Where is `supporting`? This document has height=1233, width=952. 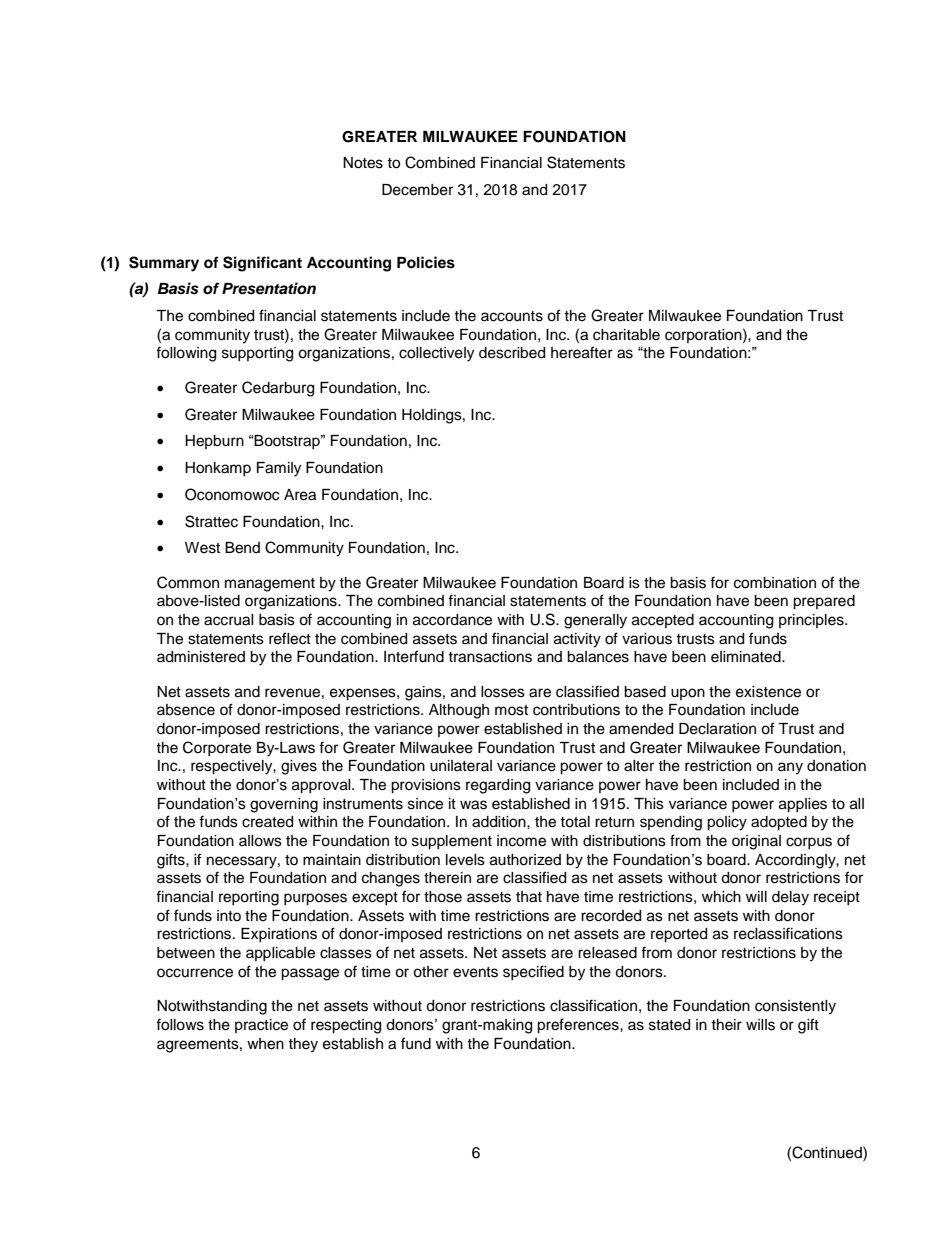 supporting is located at coordinates (257, 354).
